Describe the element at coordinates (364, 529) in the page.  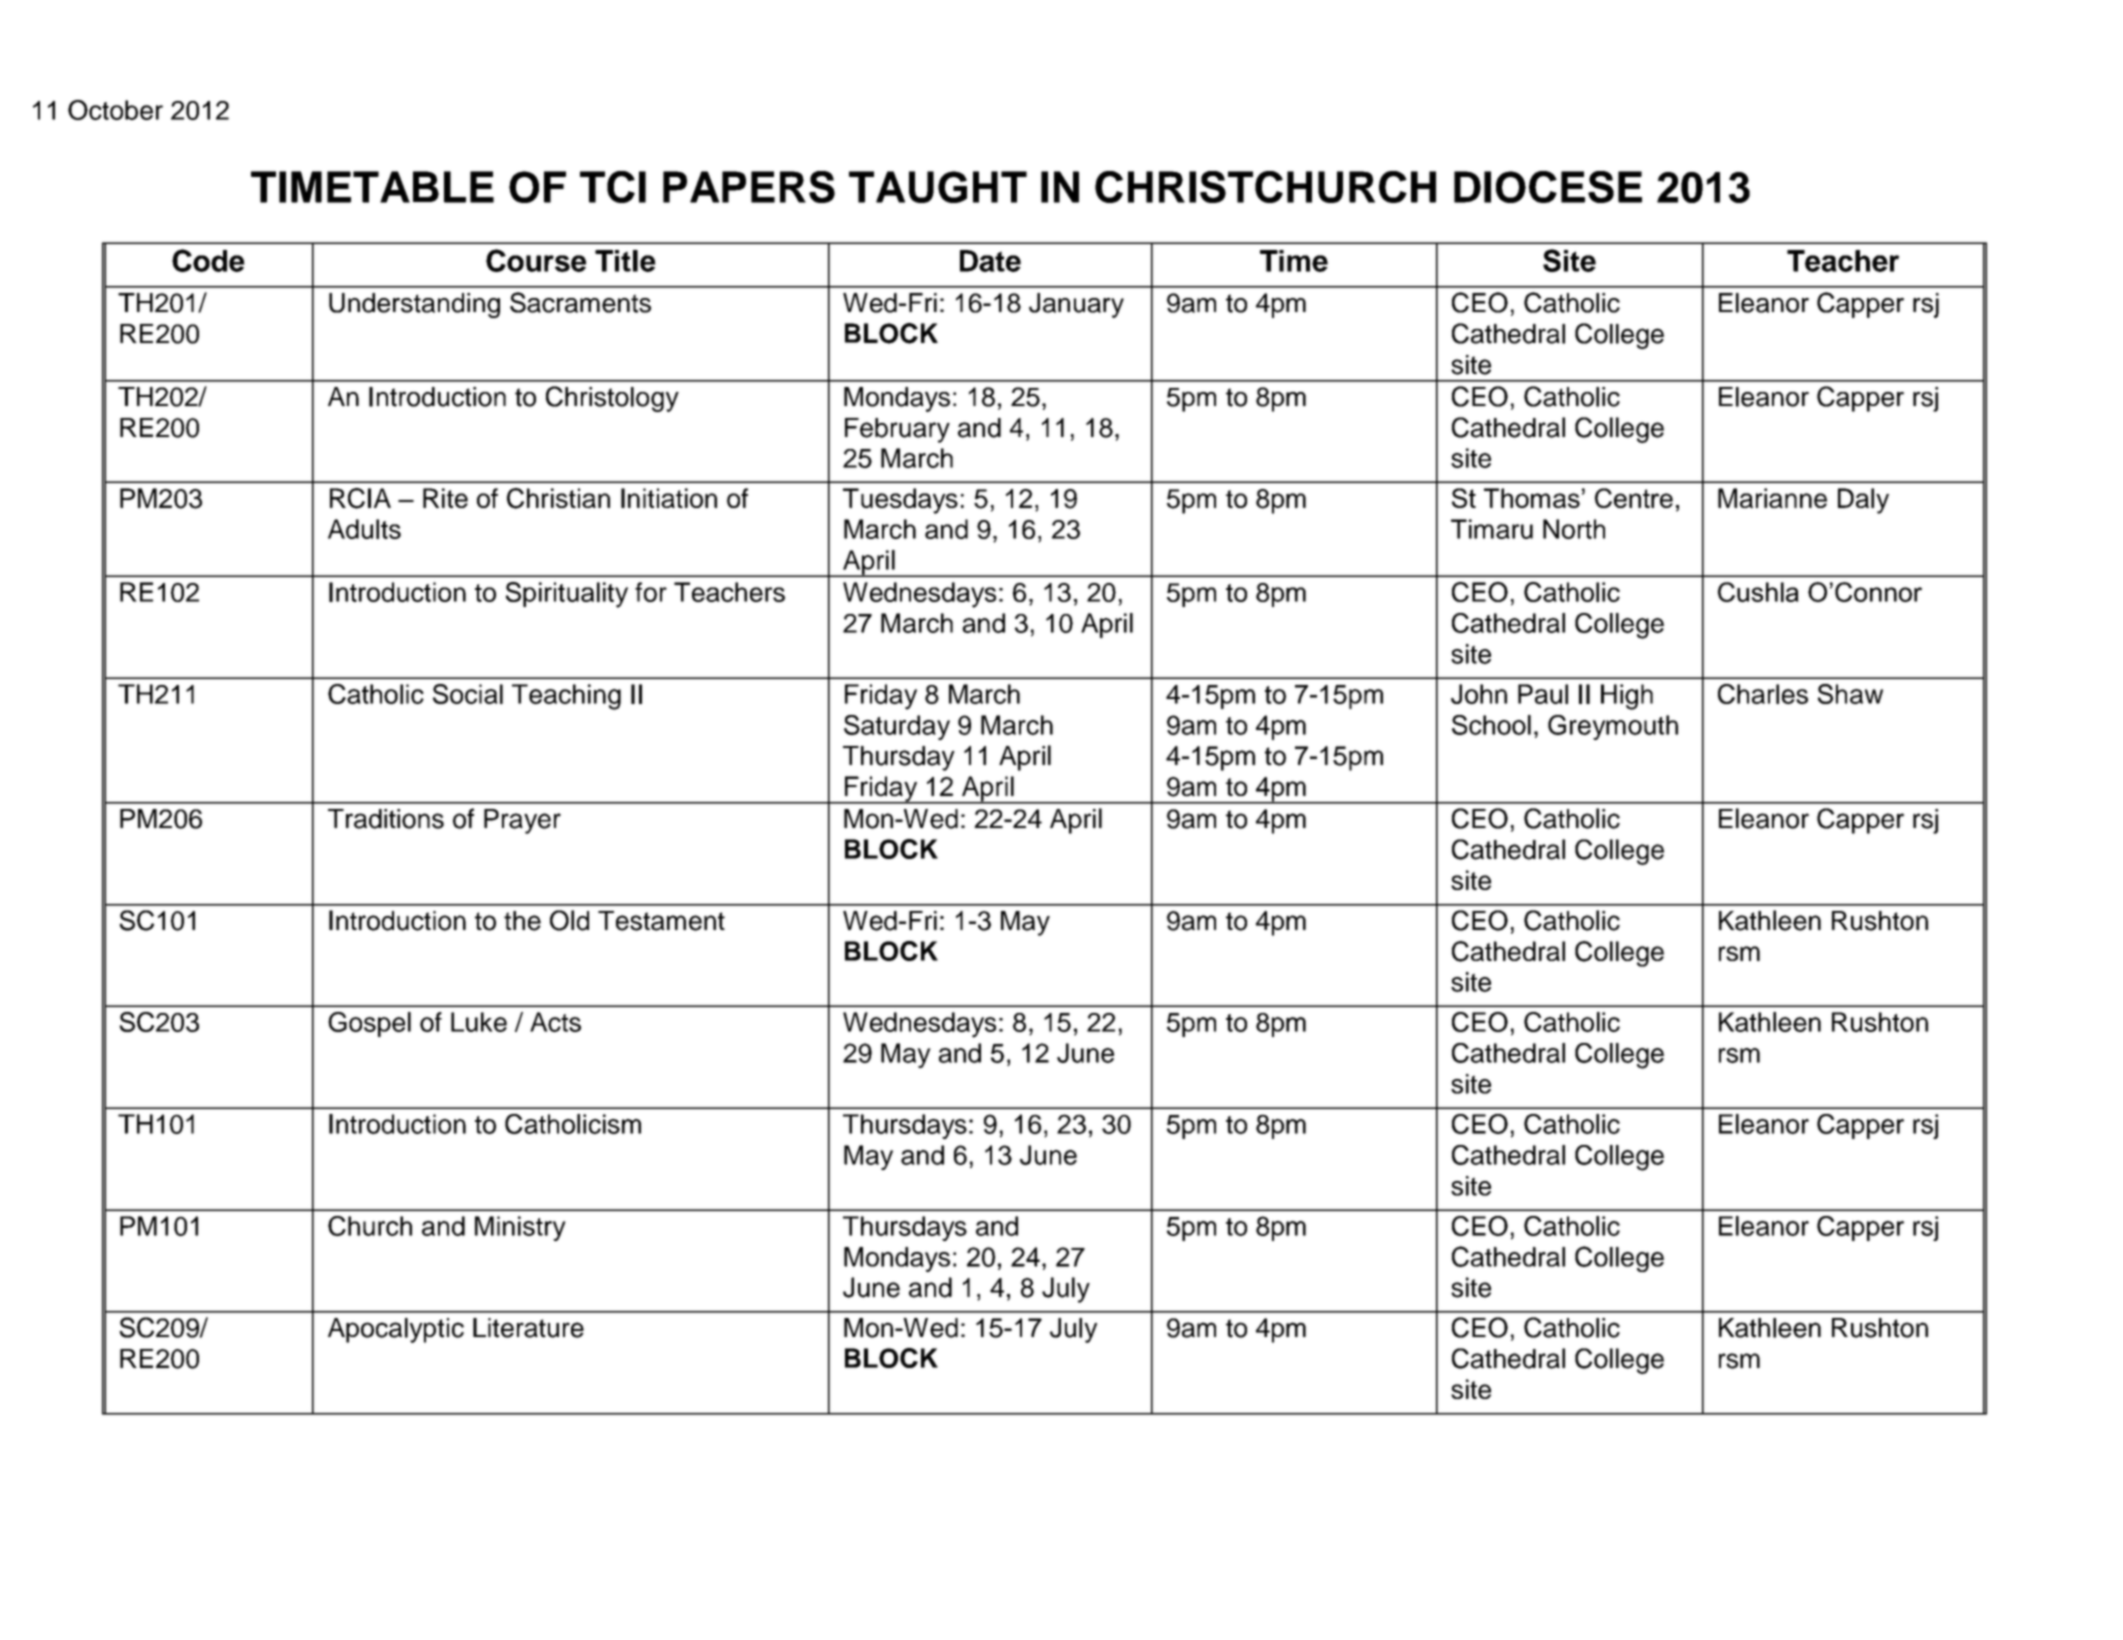
I see `Adults` at that location.
